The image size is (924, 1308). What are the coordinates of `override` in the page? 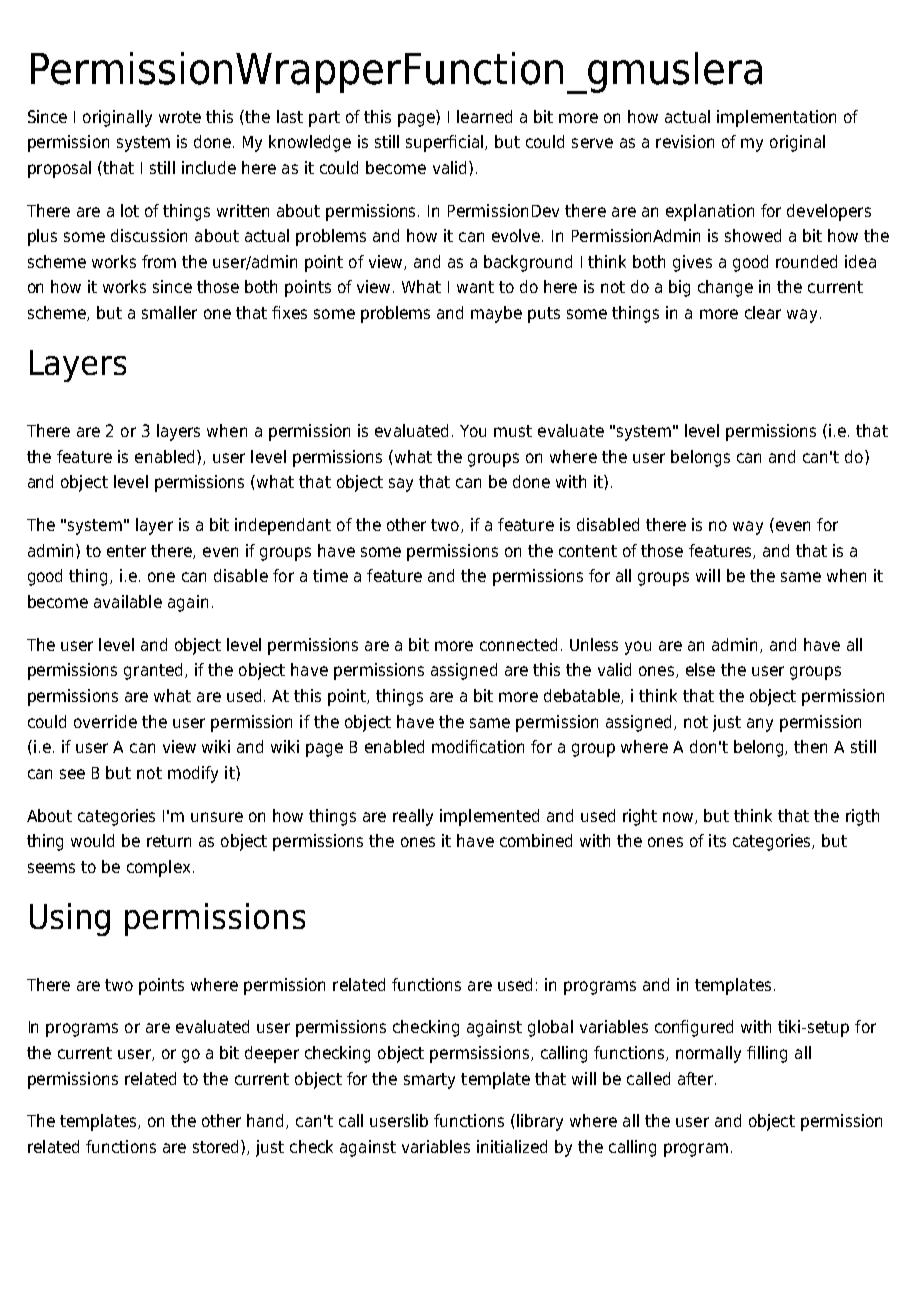 It's located at (105, 721).
